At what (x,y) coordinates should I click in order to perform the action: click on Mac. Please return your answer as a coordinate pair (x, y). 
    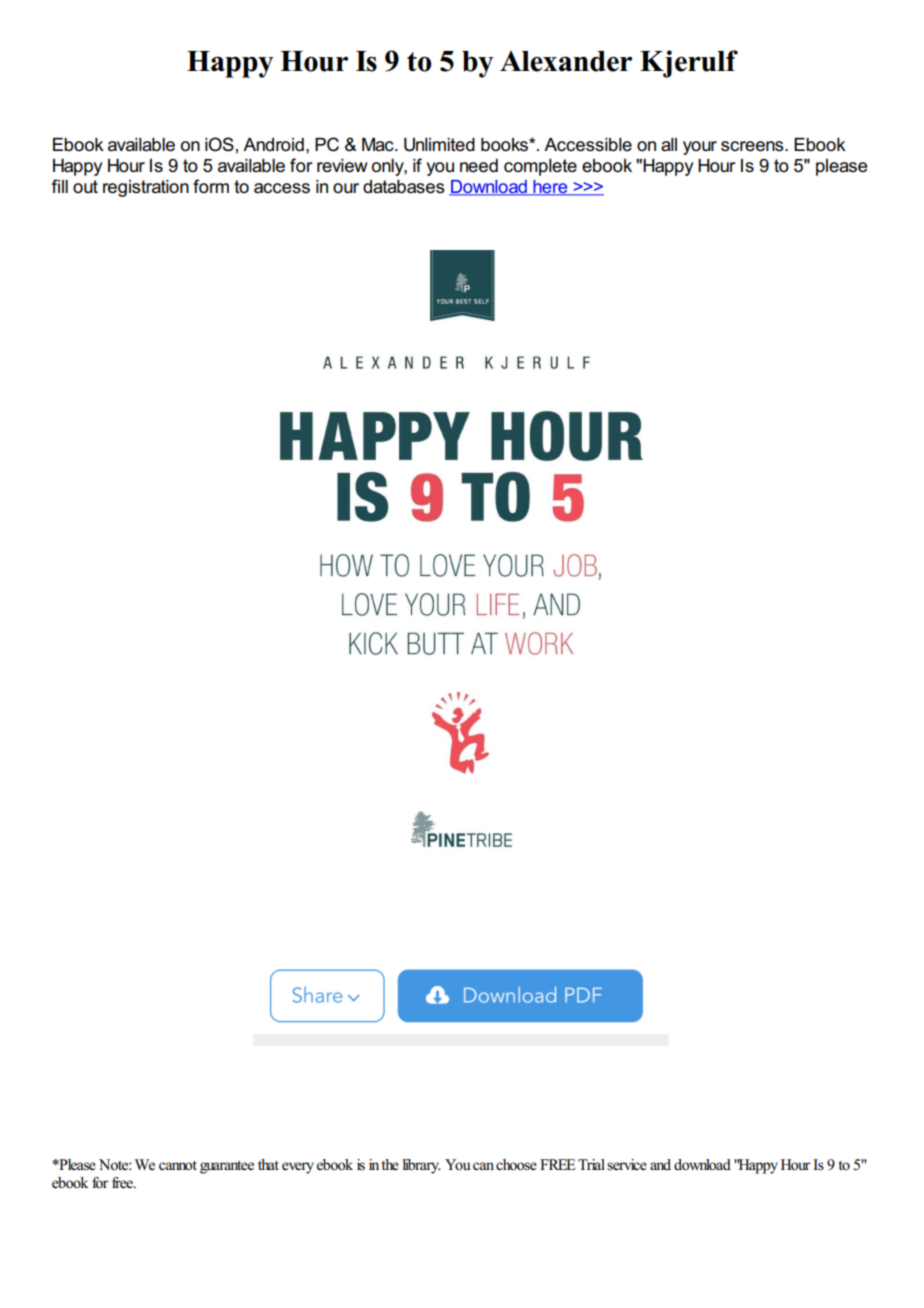
    Looking at the image, I should click on (379, 145).
